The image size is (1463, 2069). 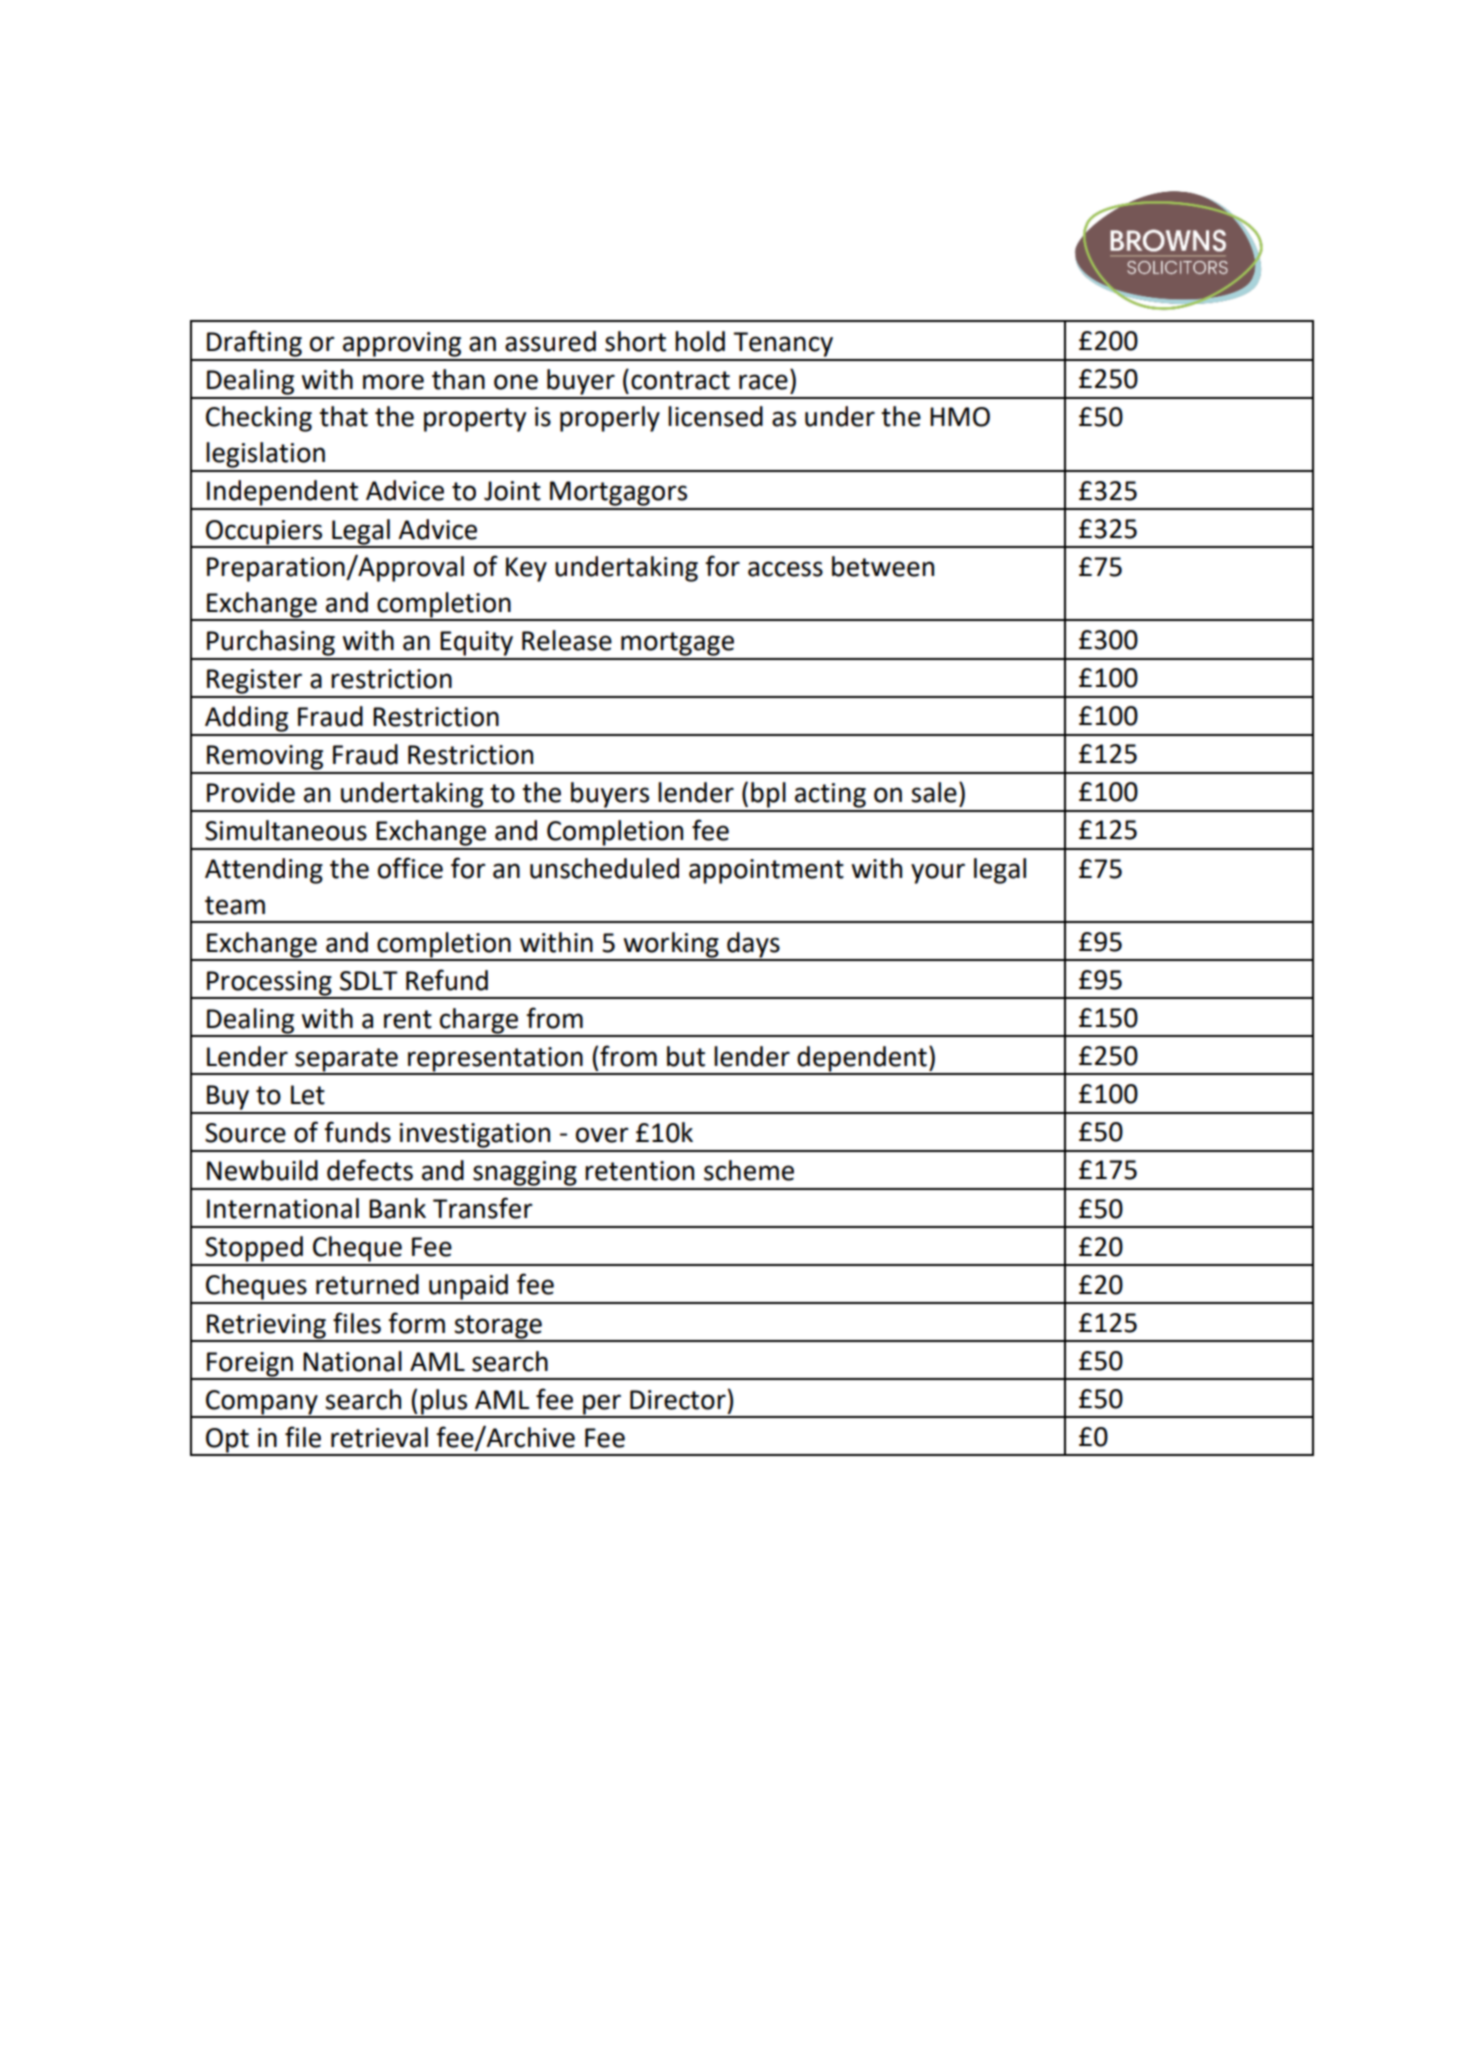 What do you see at coordinates (604, 868) in the page?
I see `unscheduled` at bounding box center [604, 868].
